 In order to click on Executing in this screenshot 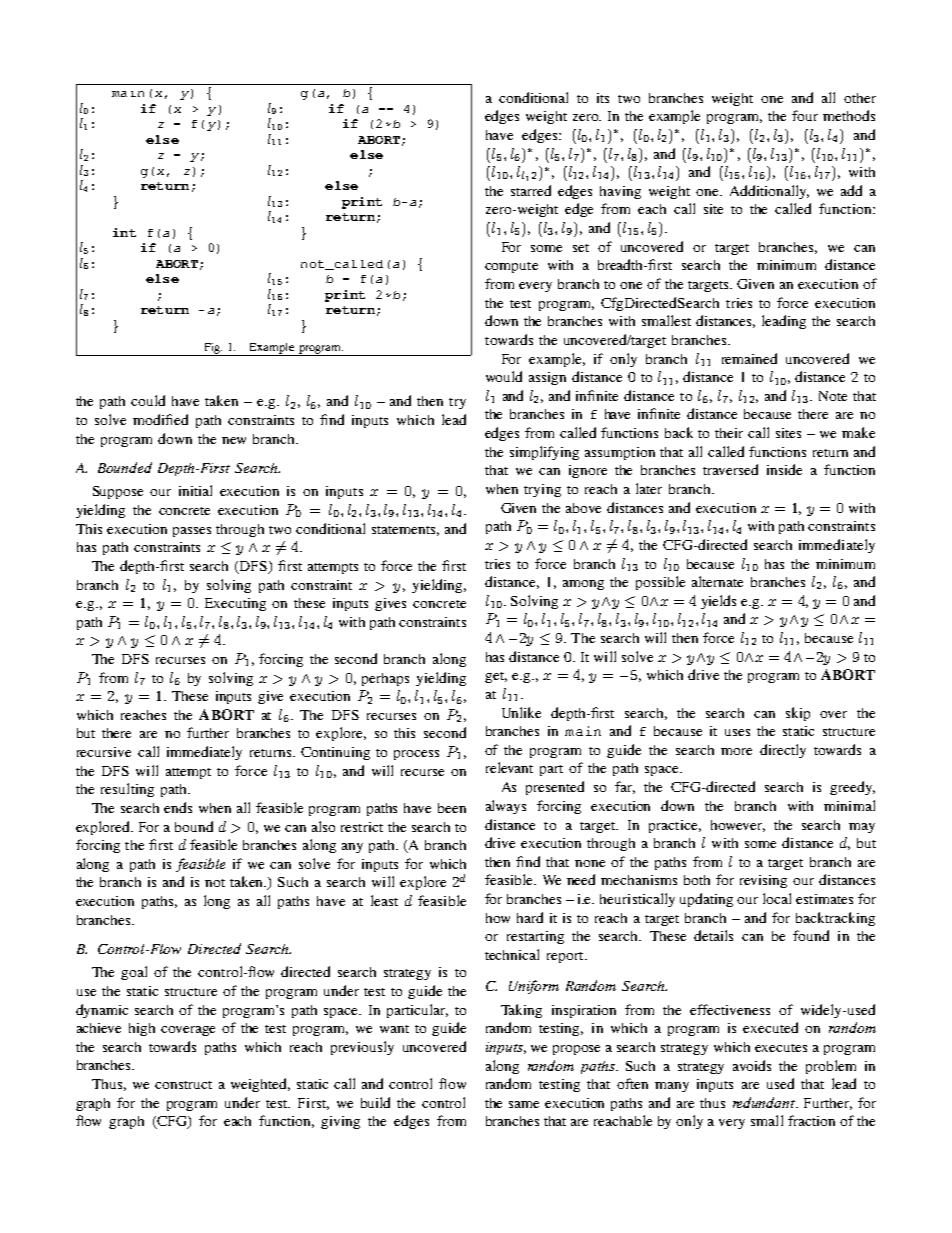, I will do `click(235, 604)`.
